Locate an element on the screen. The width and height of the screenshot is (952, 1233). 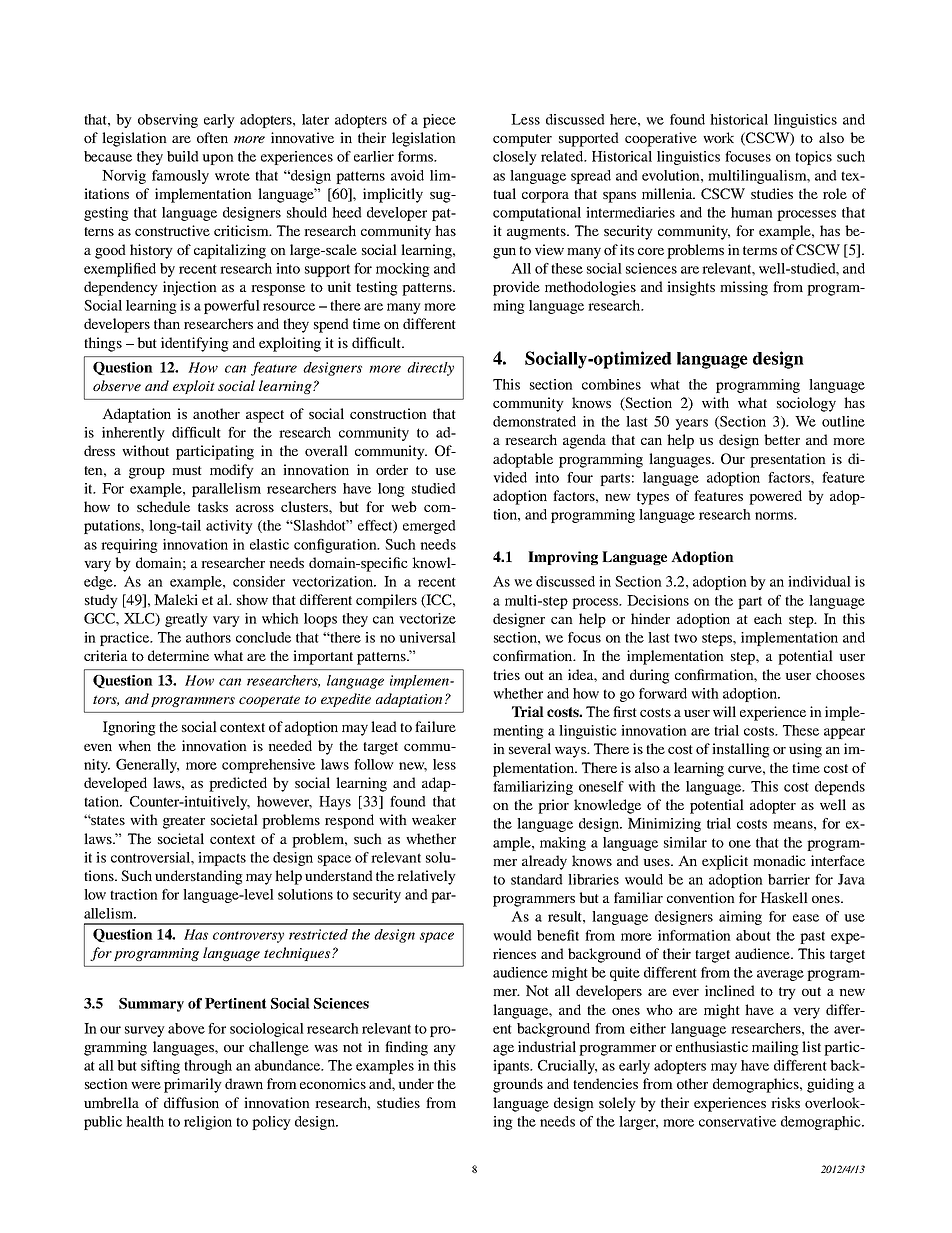
predicted is located at coordinates (238, 784).
